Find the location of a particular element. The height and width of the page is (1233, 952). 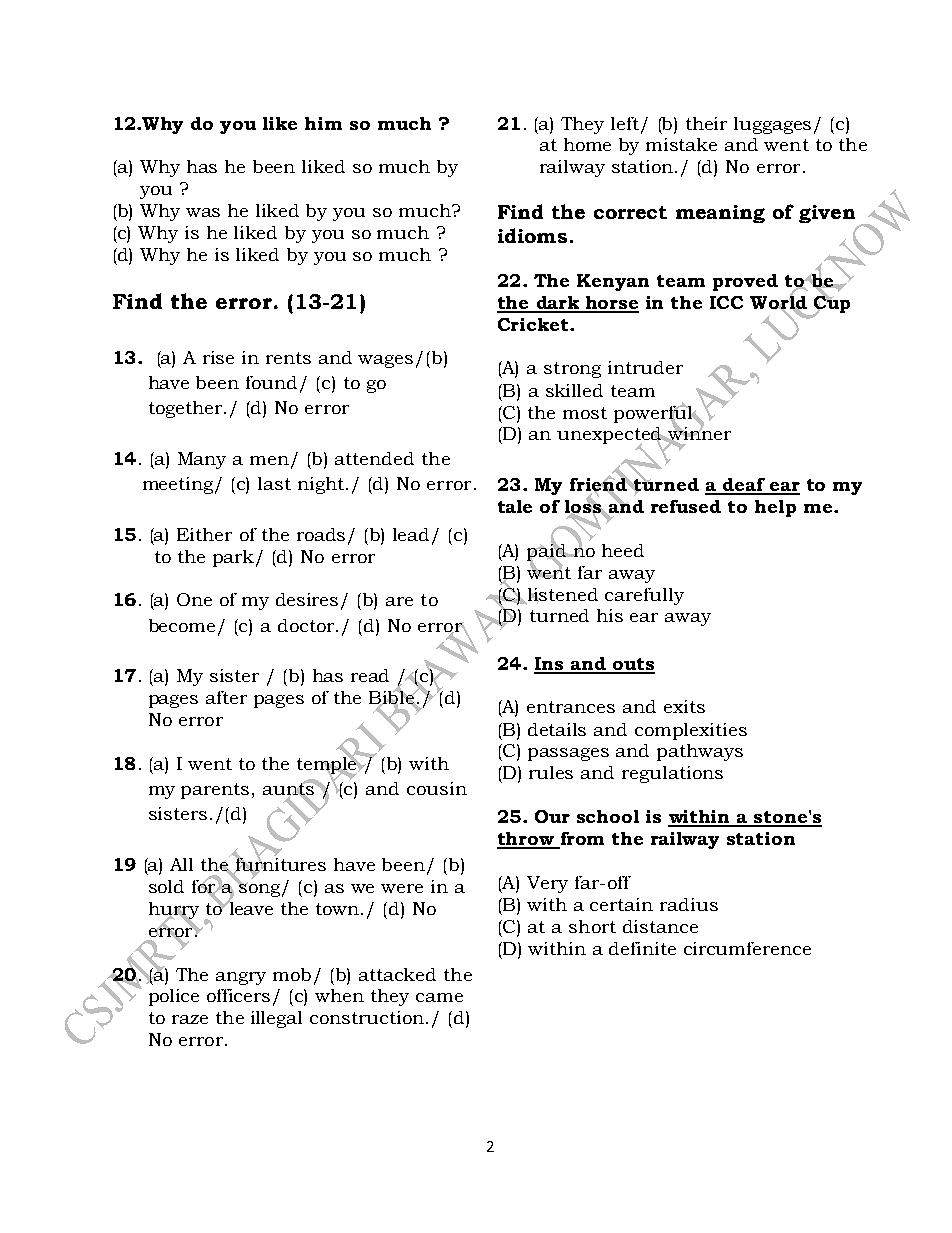

rules is located at coordinates (551, 772).
